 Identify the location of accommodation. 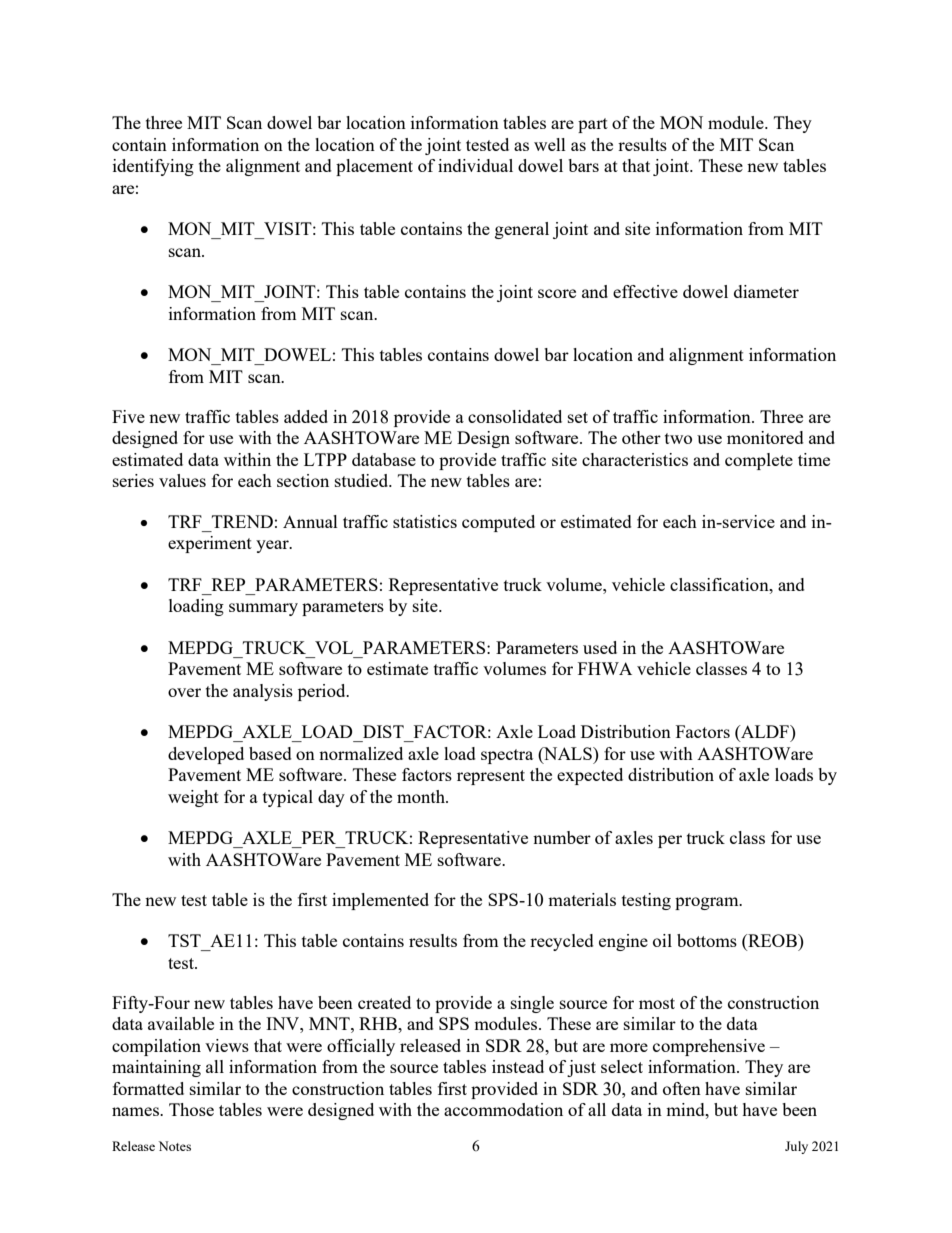
(503, 1109).
